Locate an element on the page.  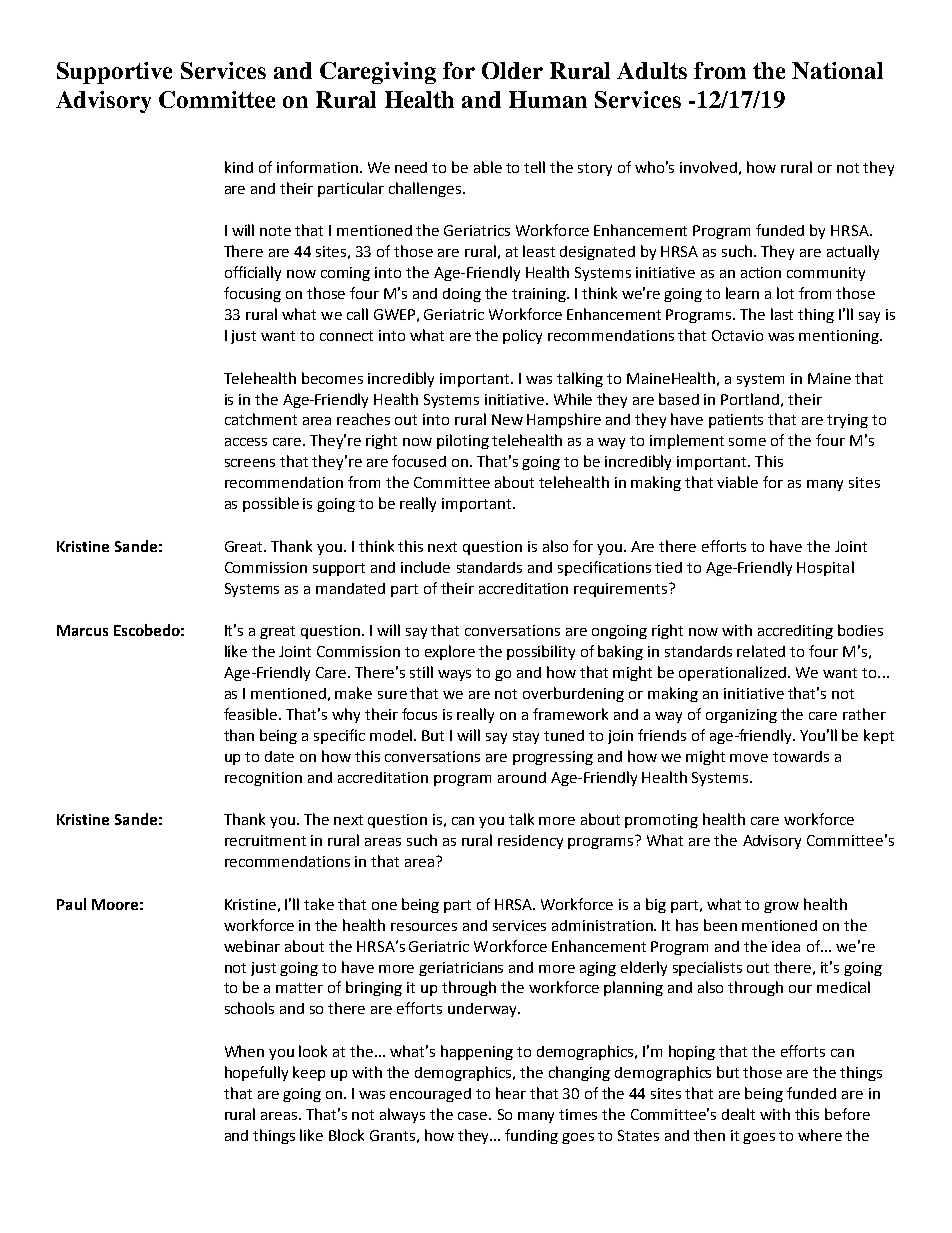
residency is located at coordinates (530, 842).
